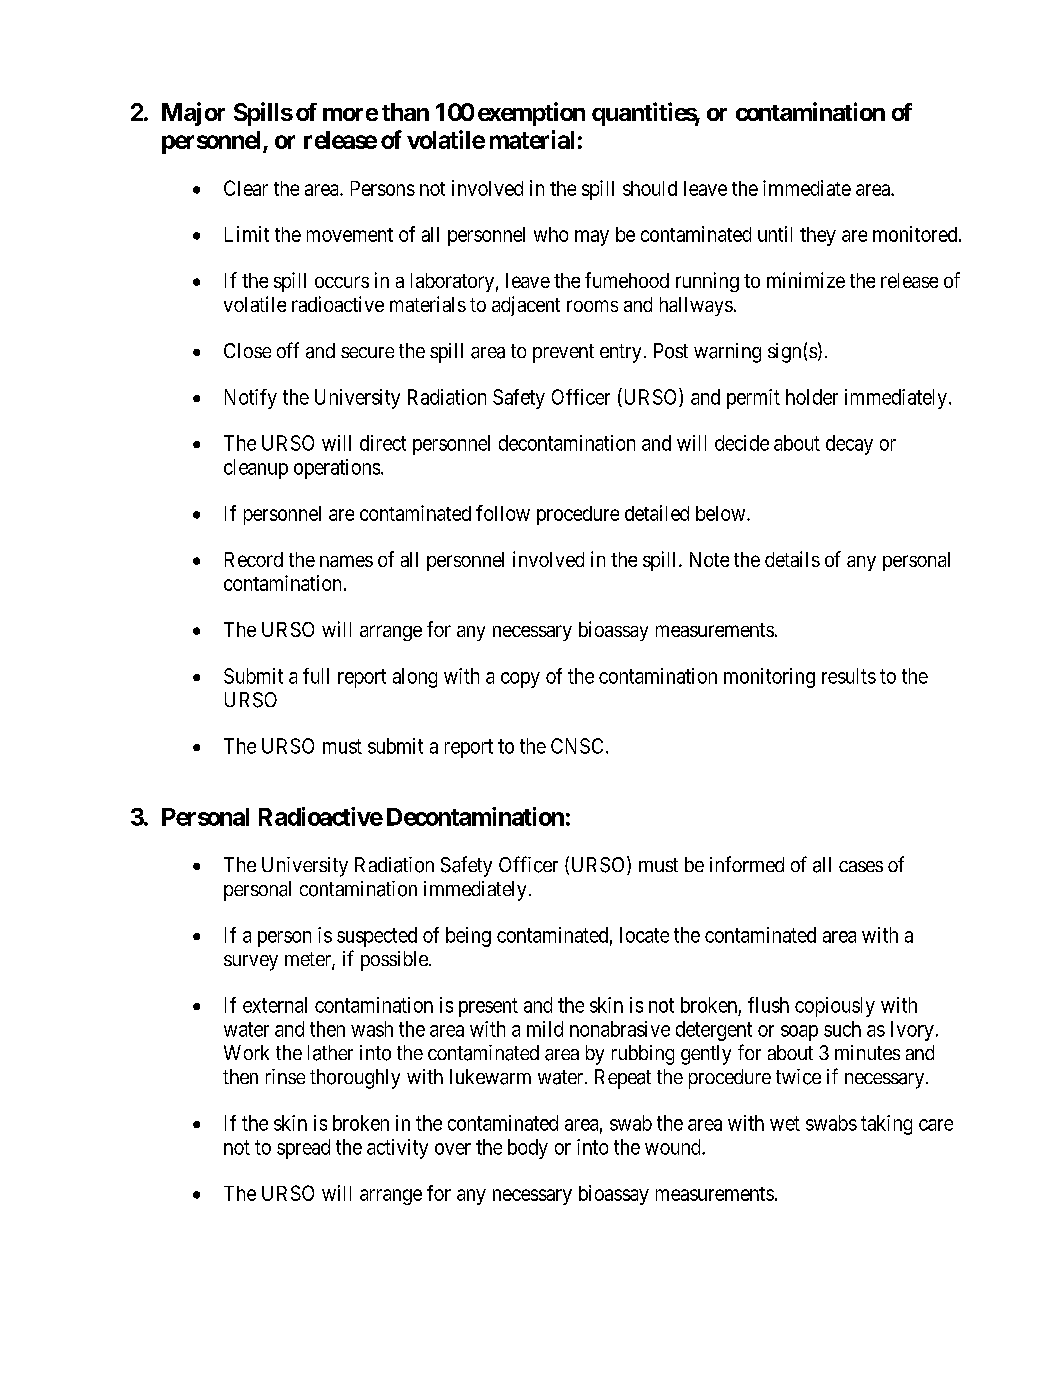 This screenshot has width=1061, height=1373. What do you see at coordinates (251, 399) in the screenshot?
I see `Notify` at bounding box center [251, 399].
